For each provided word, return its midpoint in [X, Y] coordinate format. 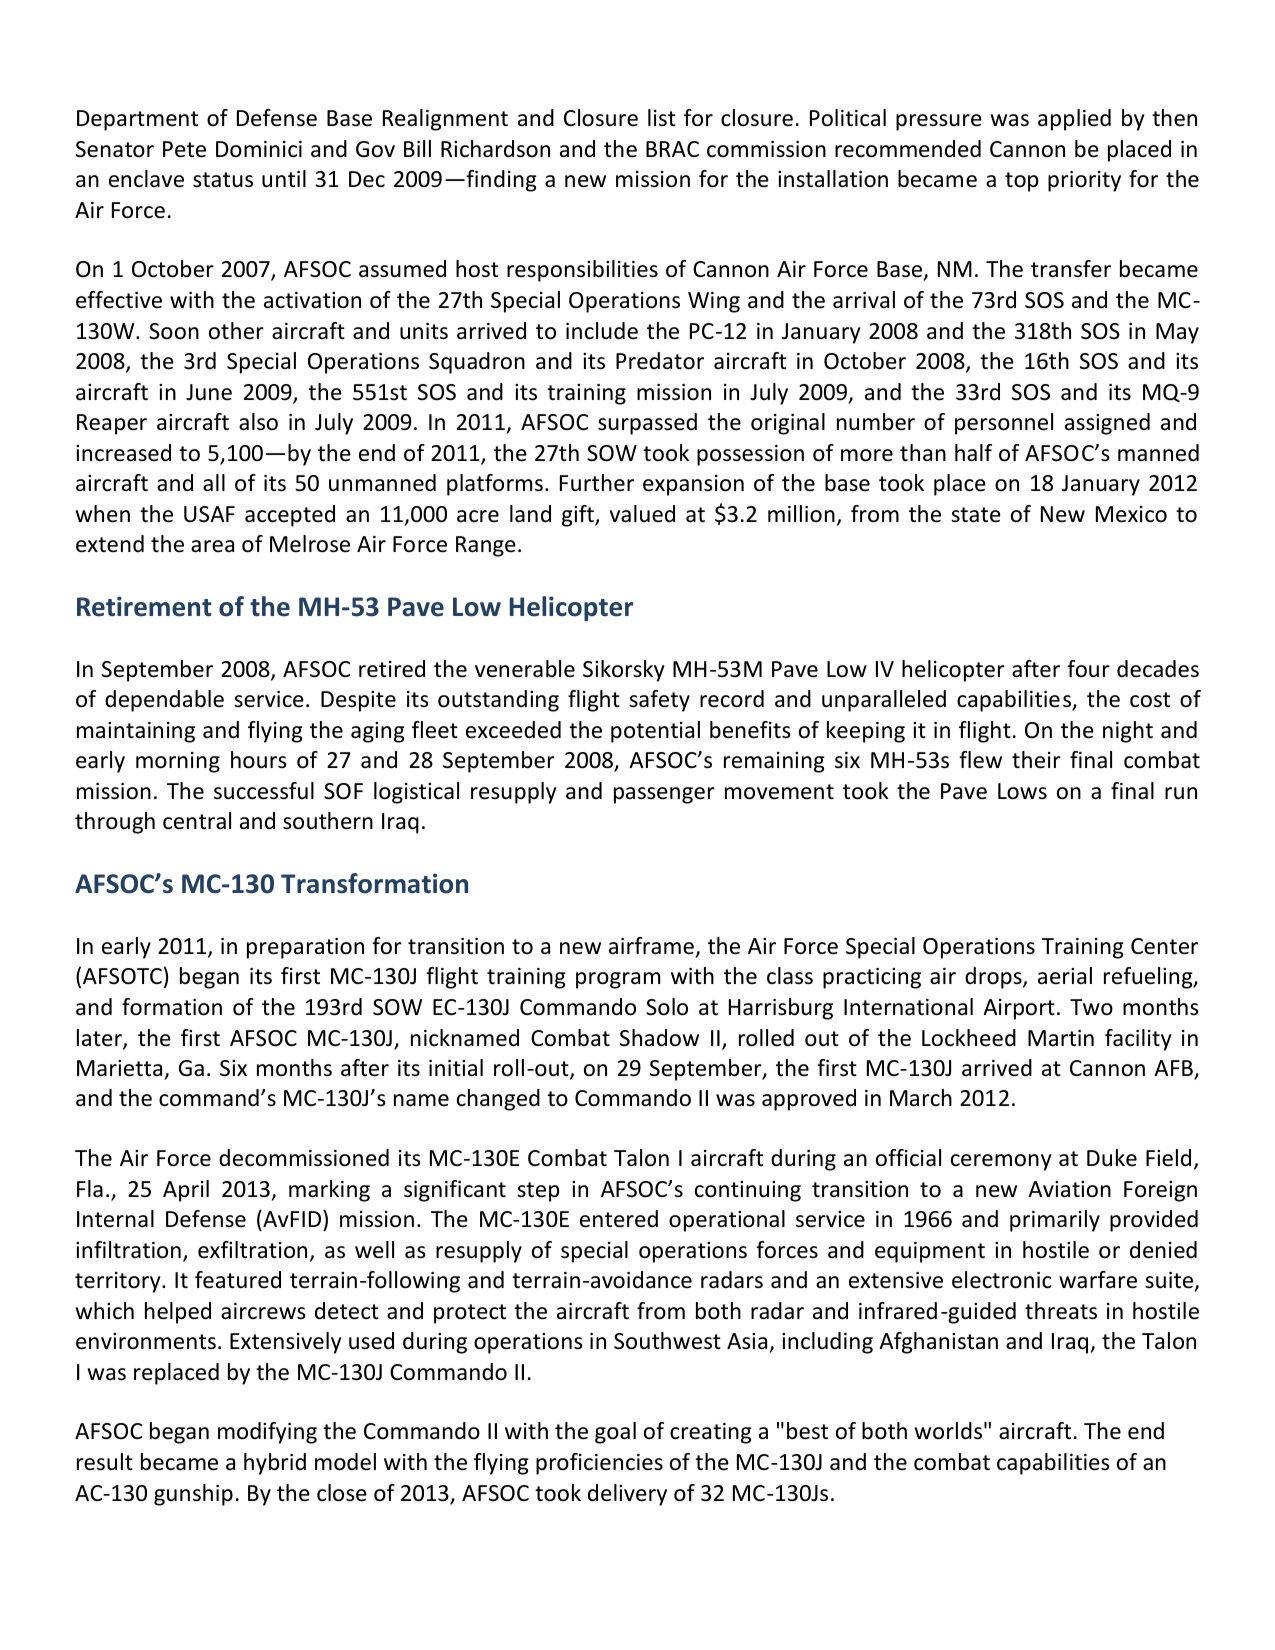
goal [615, 1433]
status [223, 180]
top [1021, 182]
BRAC [672, 149]
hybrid [275, 1464]
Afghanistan [938, 1343]
